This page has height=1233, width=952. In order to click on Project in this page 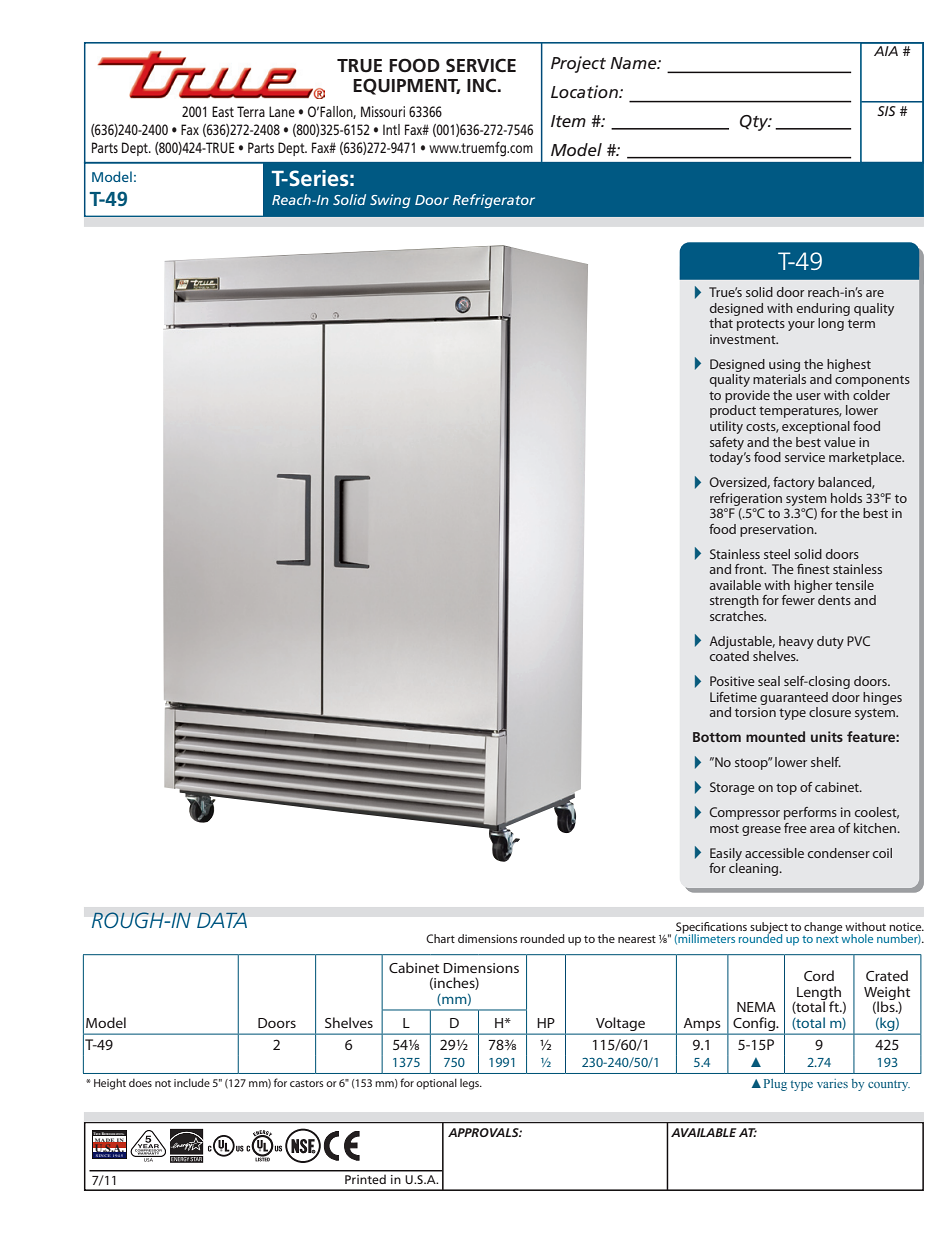, I will do `click(578, 64)`.
